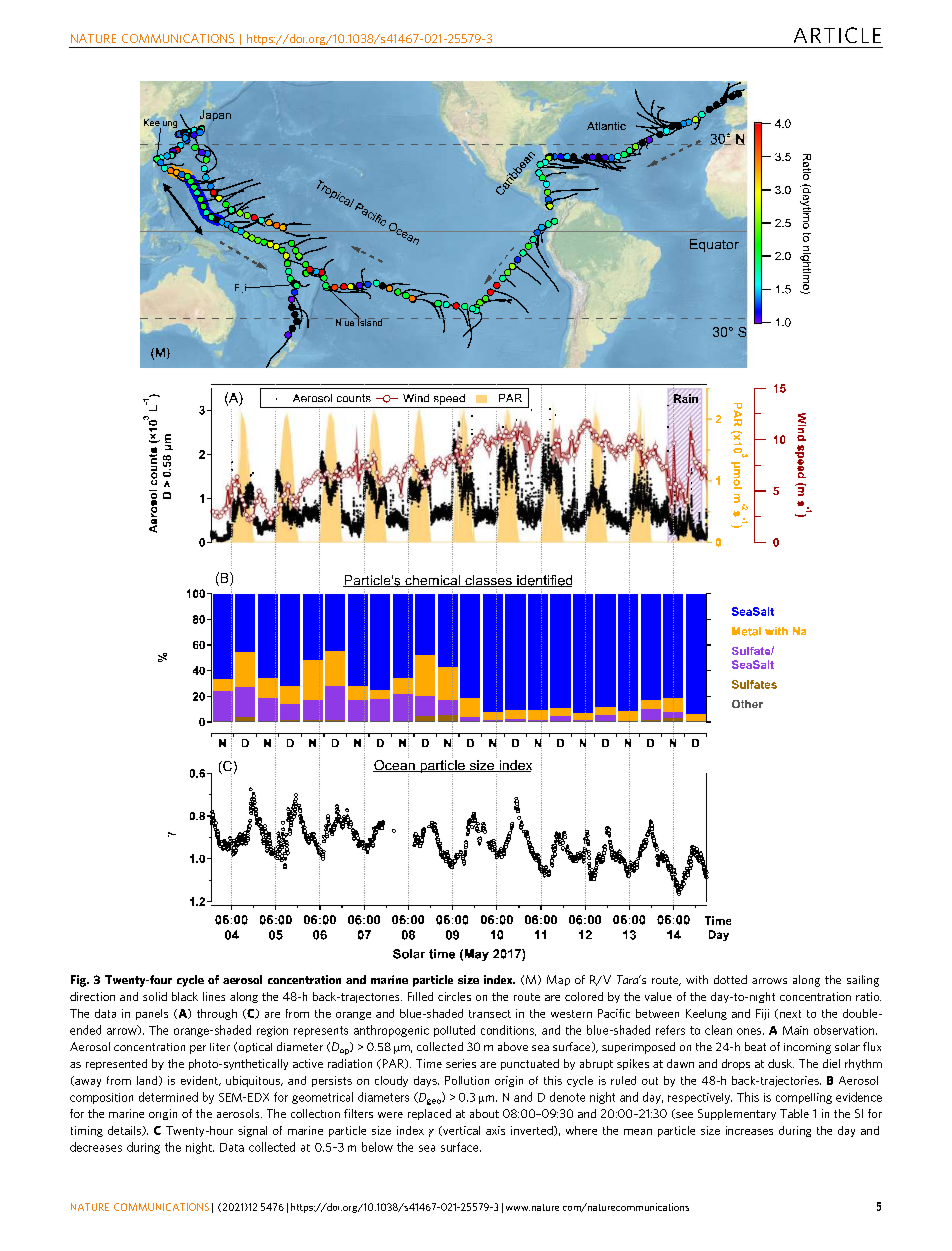  What do you see at coordinates (116, 1064) in the screenshot?
I see `represented` at bounding box center [116, 1064].
